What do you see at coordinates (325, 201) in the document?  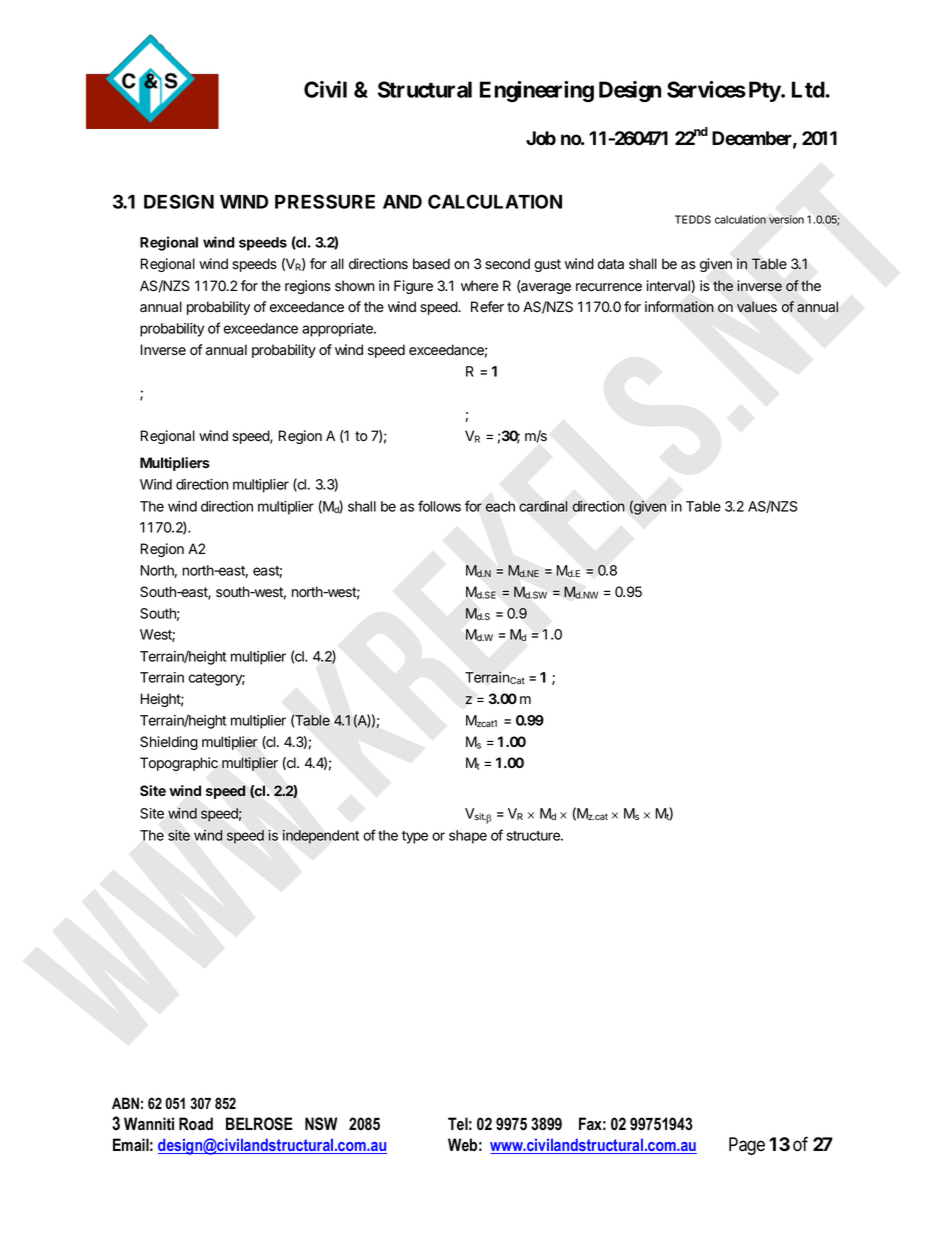 I see `PRESSURE` at bounding box center [325, 201].
